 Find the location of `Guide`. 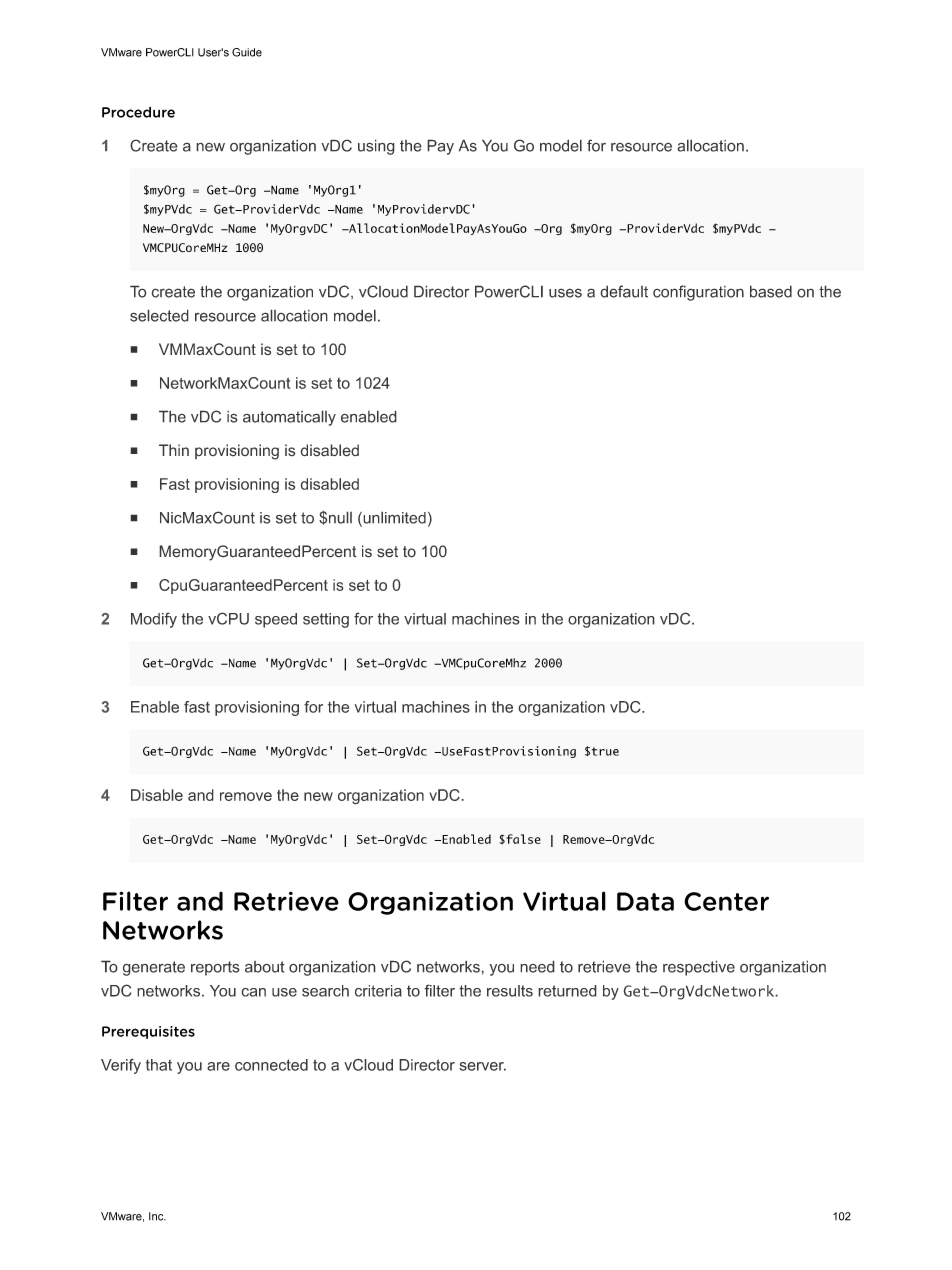

Guide is located at coordinates (247, 52).
